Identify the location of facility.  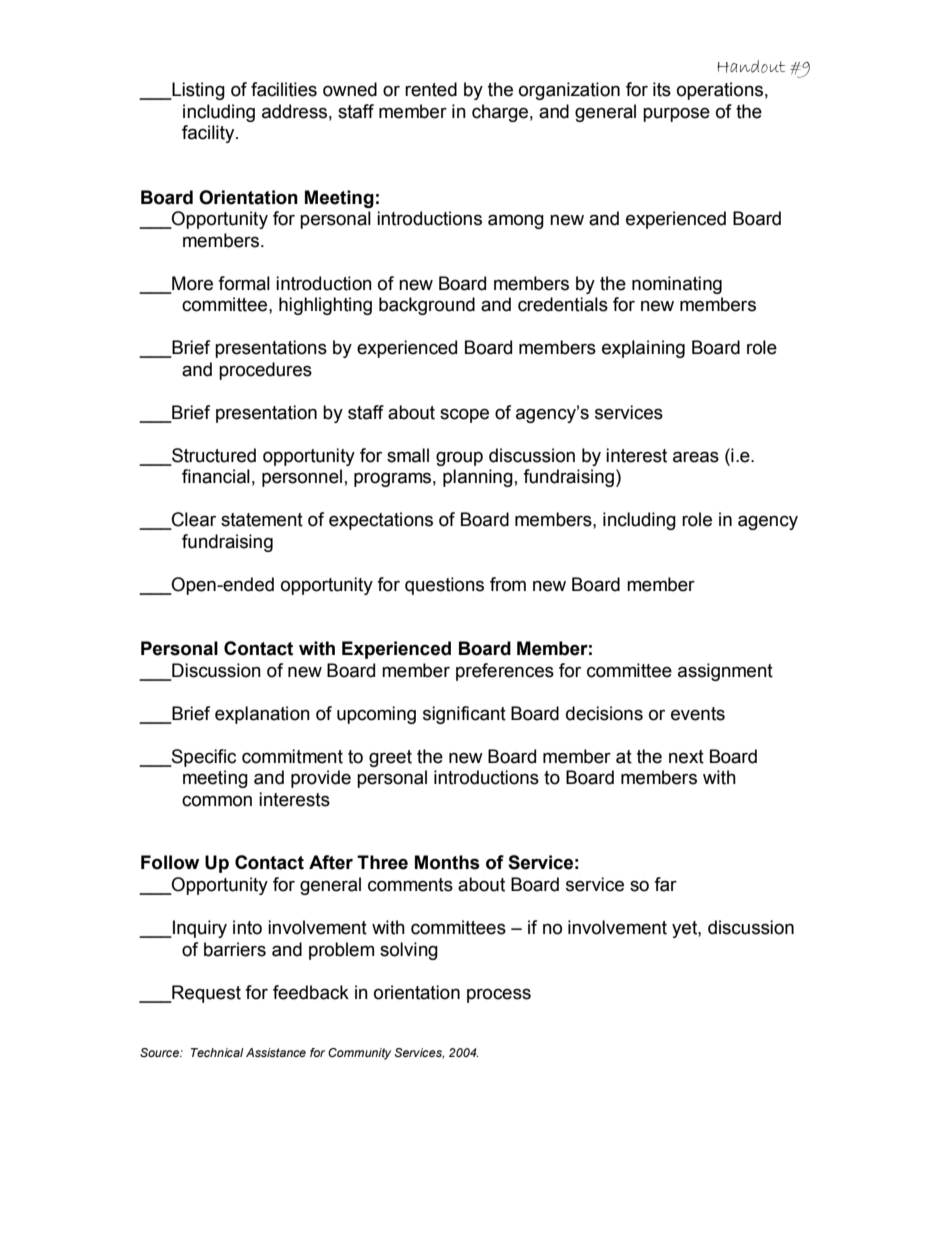
(209, 134).
